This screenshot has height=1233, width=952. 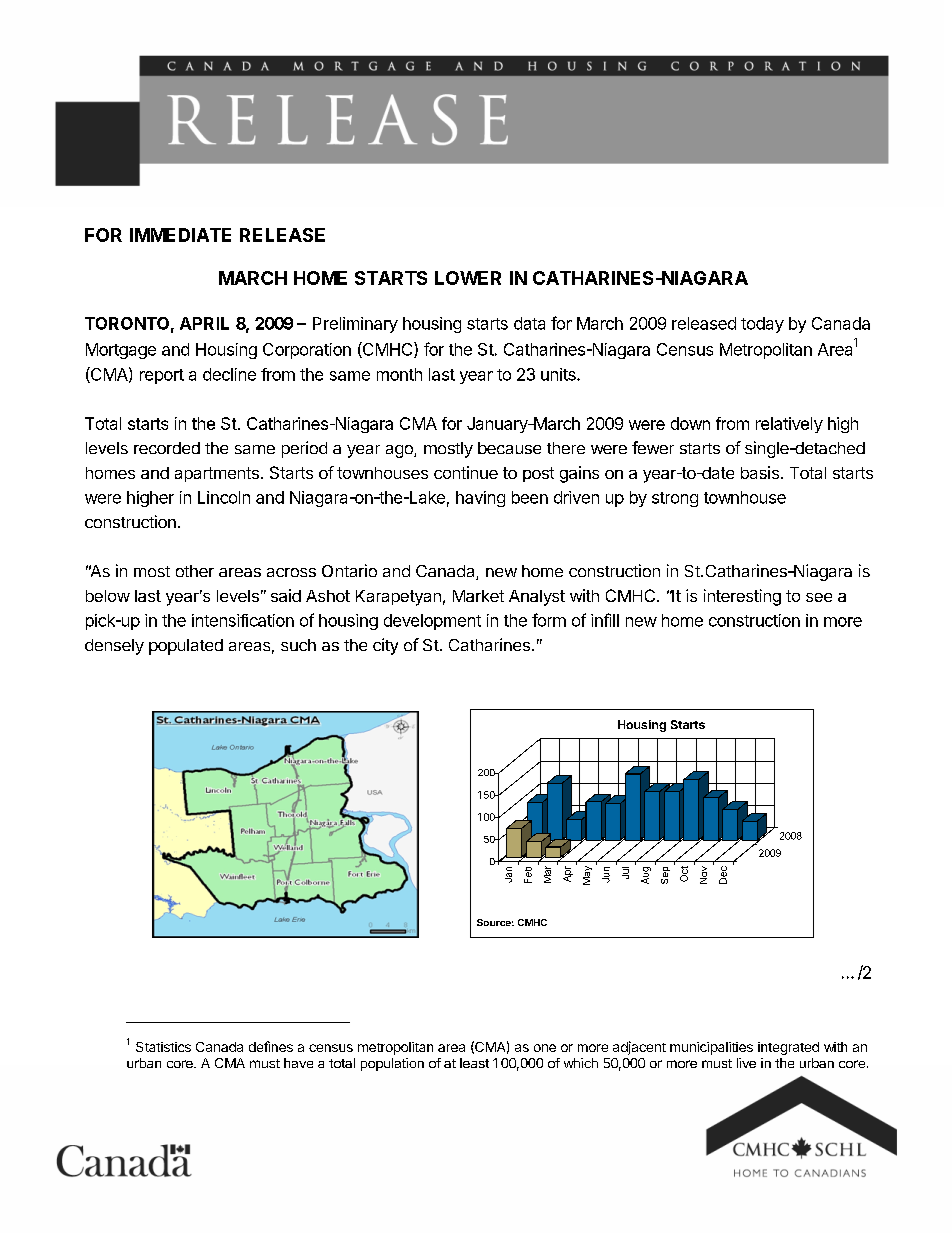 I want to click on LOWER, so click(x=468, y=278).
